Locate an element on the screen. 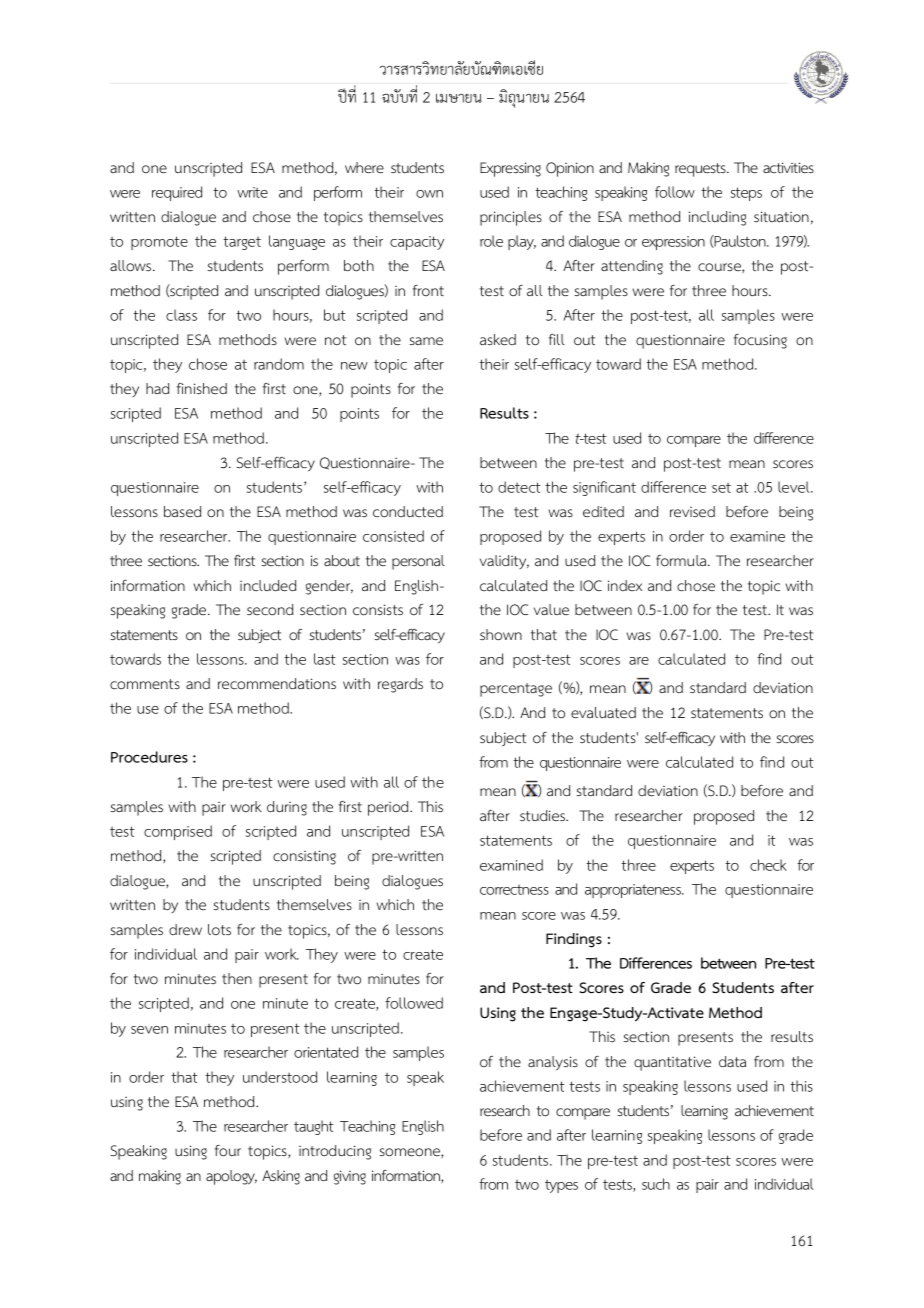 This screenshot has width=924, height=1308. comprised is located at coordinates (178, 832).
